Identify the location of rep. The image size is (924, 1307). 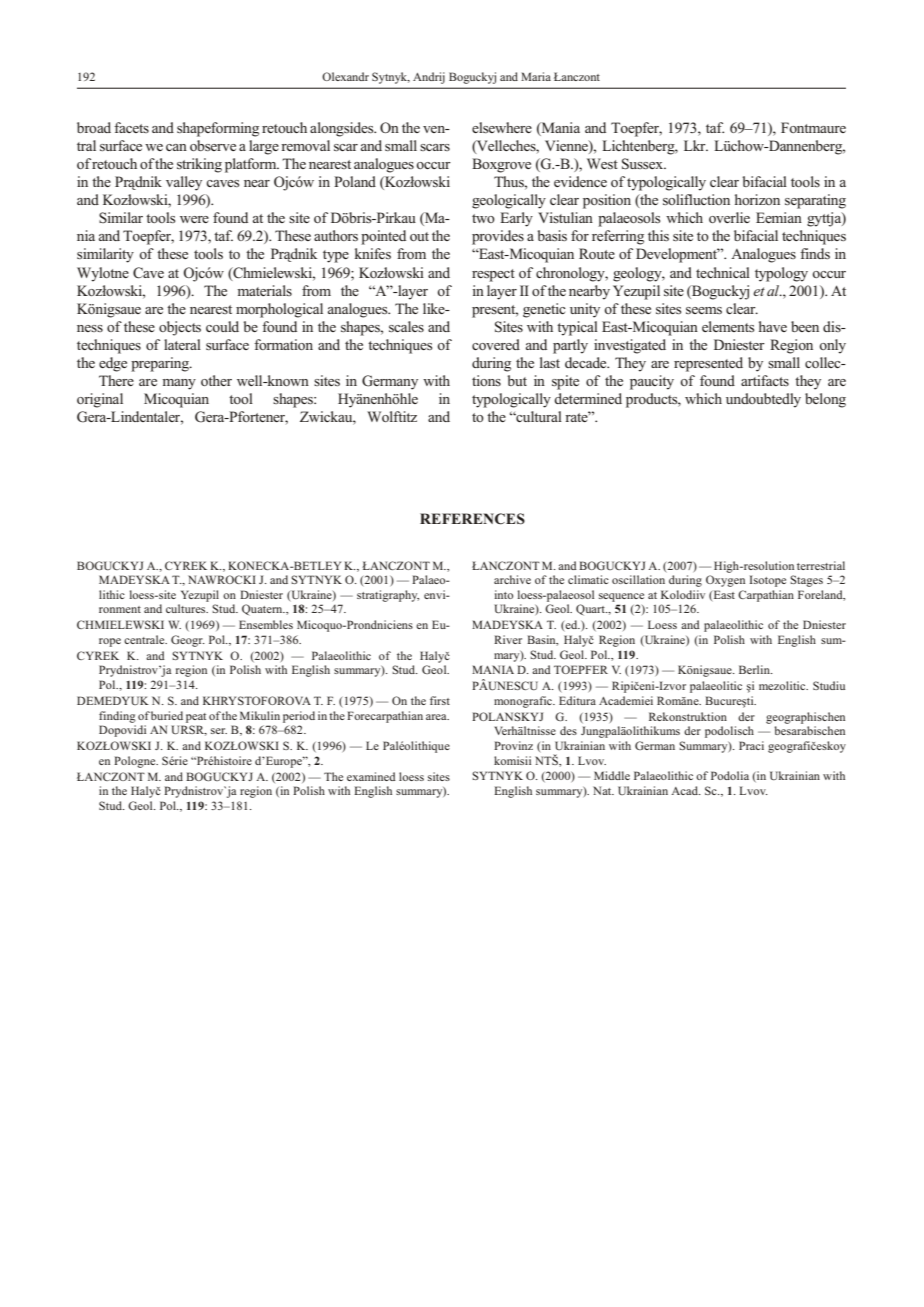
(684, 366).
